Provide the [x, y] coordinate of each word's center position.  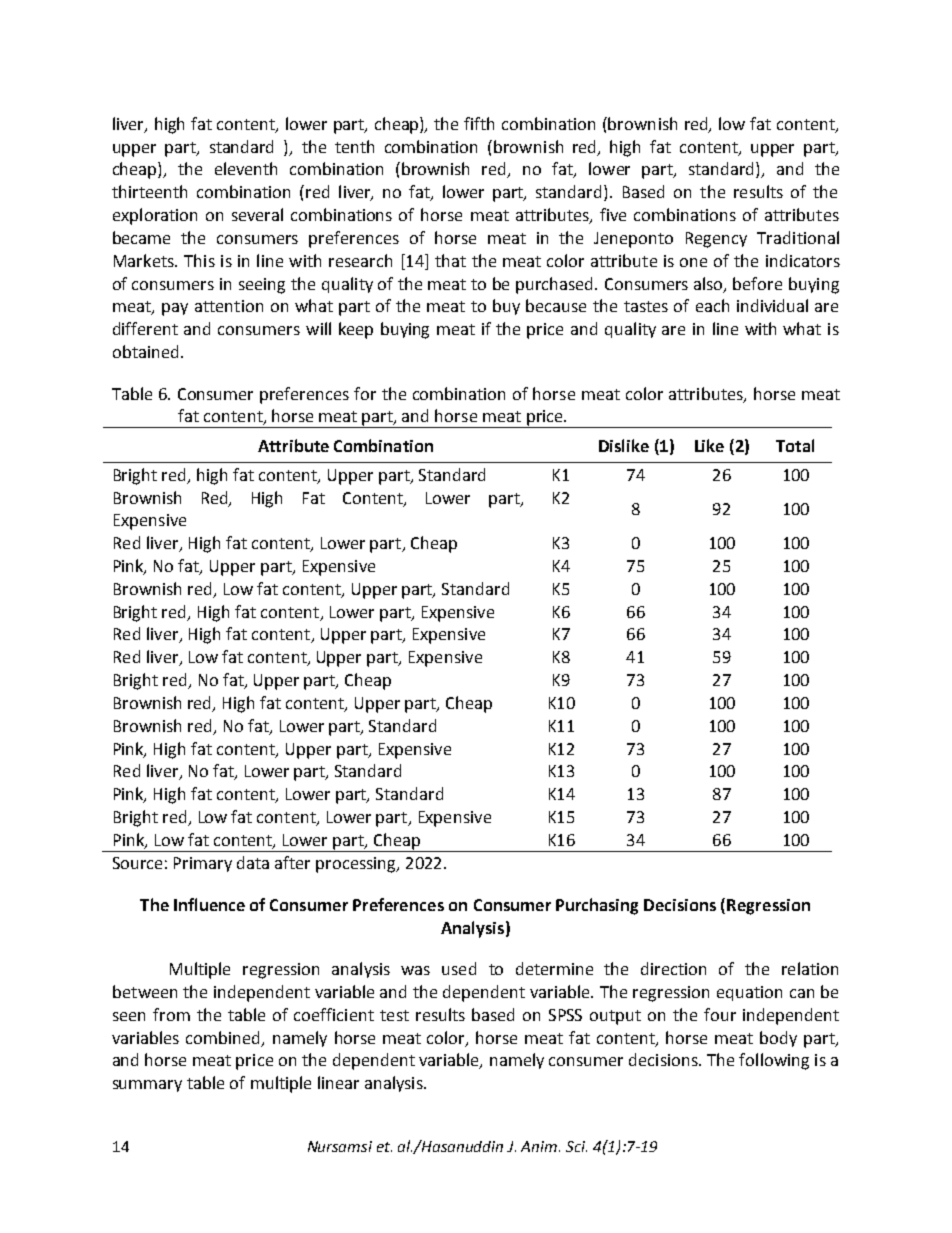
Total [795, 445]
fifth [479, 123]
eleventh [246, 168]
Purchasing [597, 906]
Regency [716, 240]
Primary [203, 864]
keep [356, 330]
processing [357, 865]
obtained [145, 351]
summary [147, 1086]
